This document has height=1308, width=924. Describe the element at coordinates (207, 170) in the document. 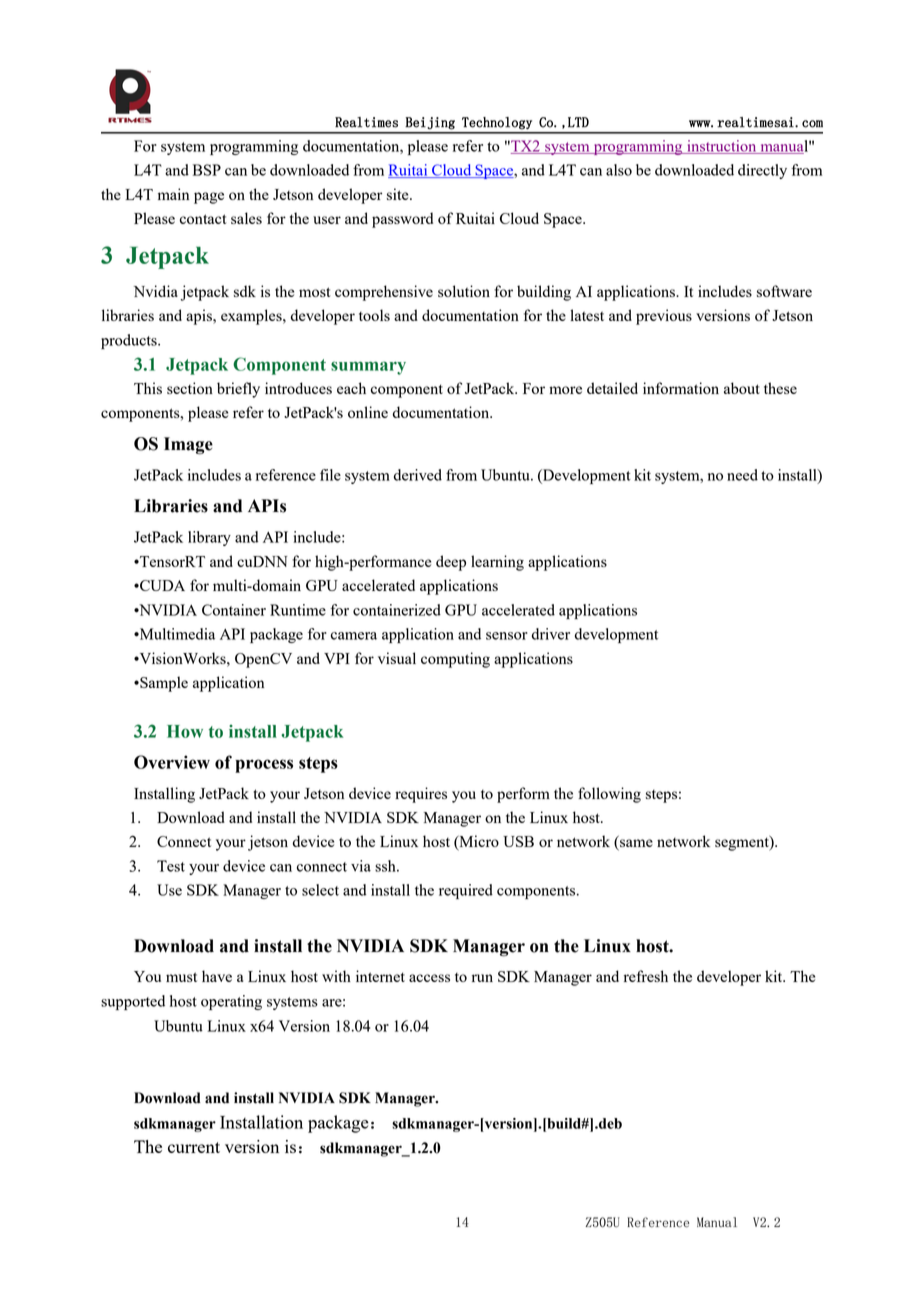

I see `BSP` at that location.
